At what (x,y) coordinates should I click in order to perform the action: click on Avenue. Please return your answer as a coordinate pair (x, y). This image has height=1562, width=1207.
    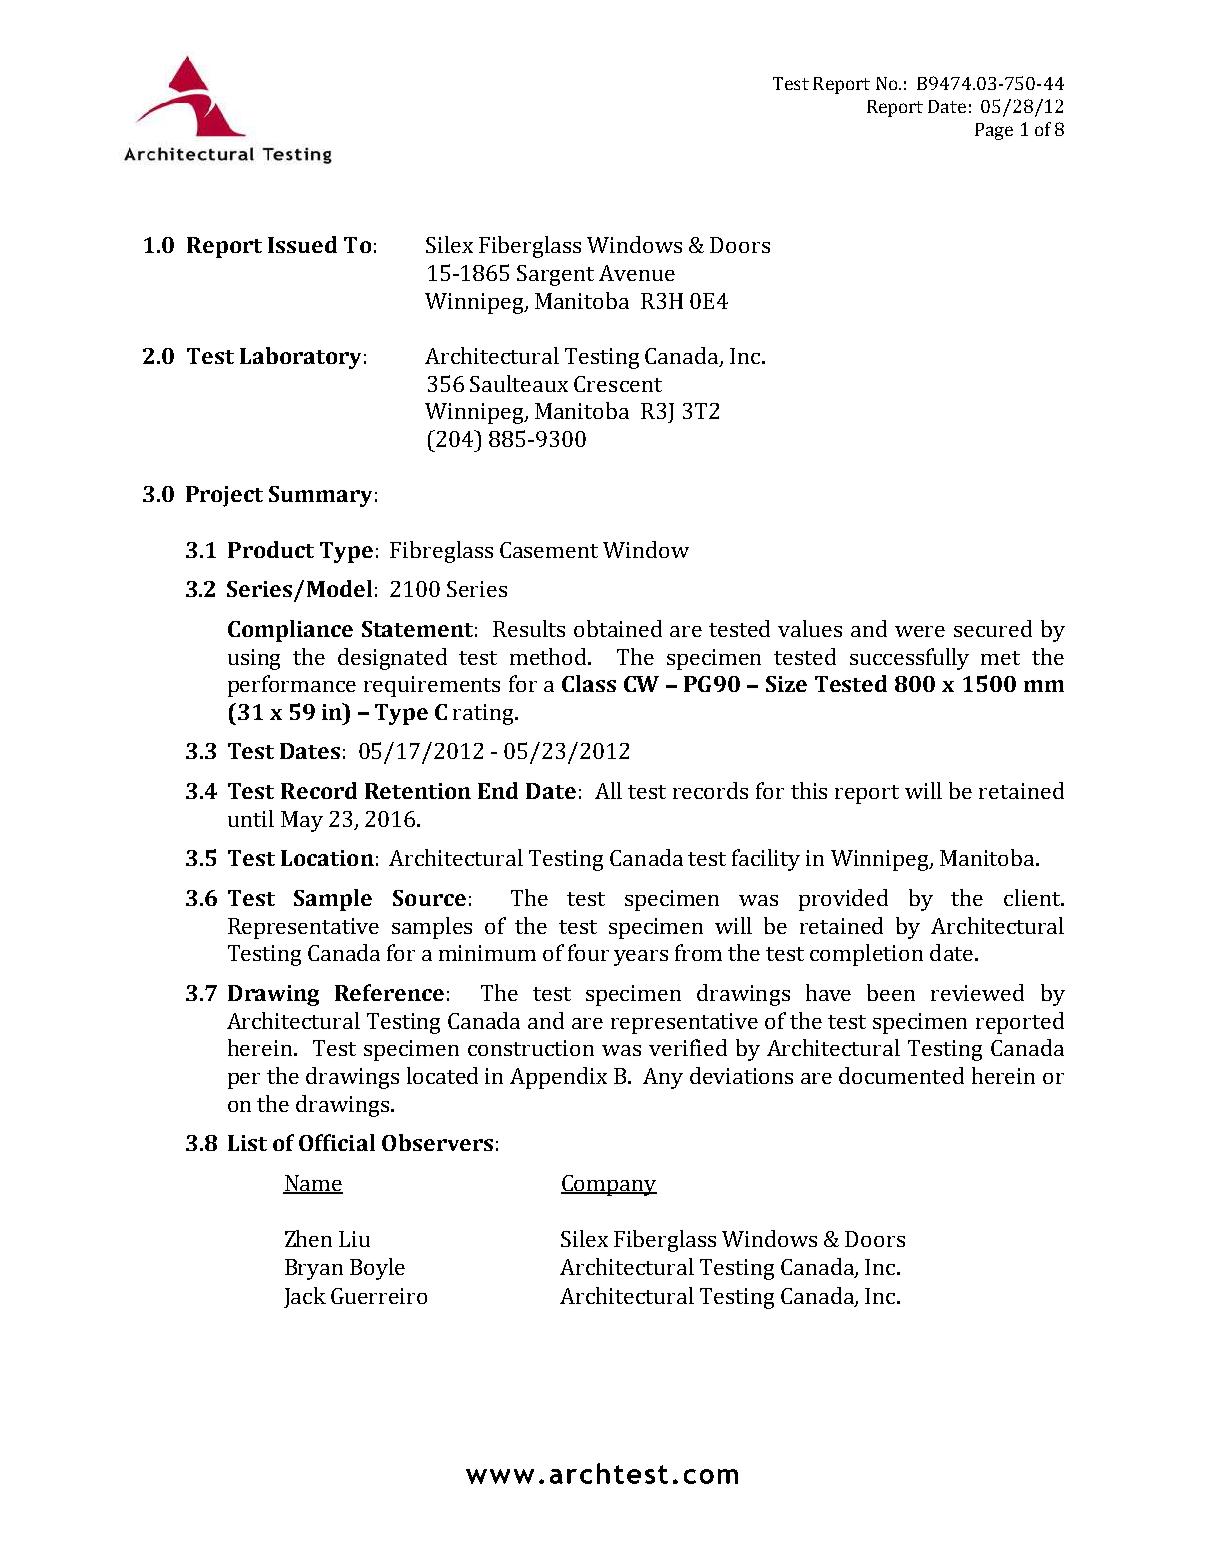
    Looking at the image, I should click on (637, 273).
